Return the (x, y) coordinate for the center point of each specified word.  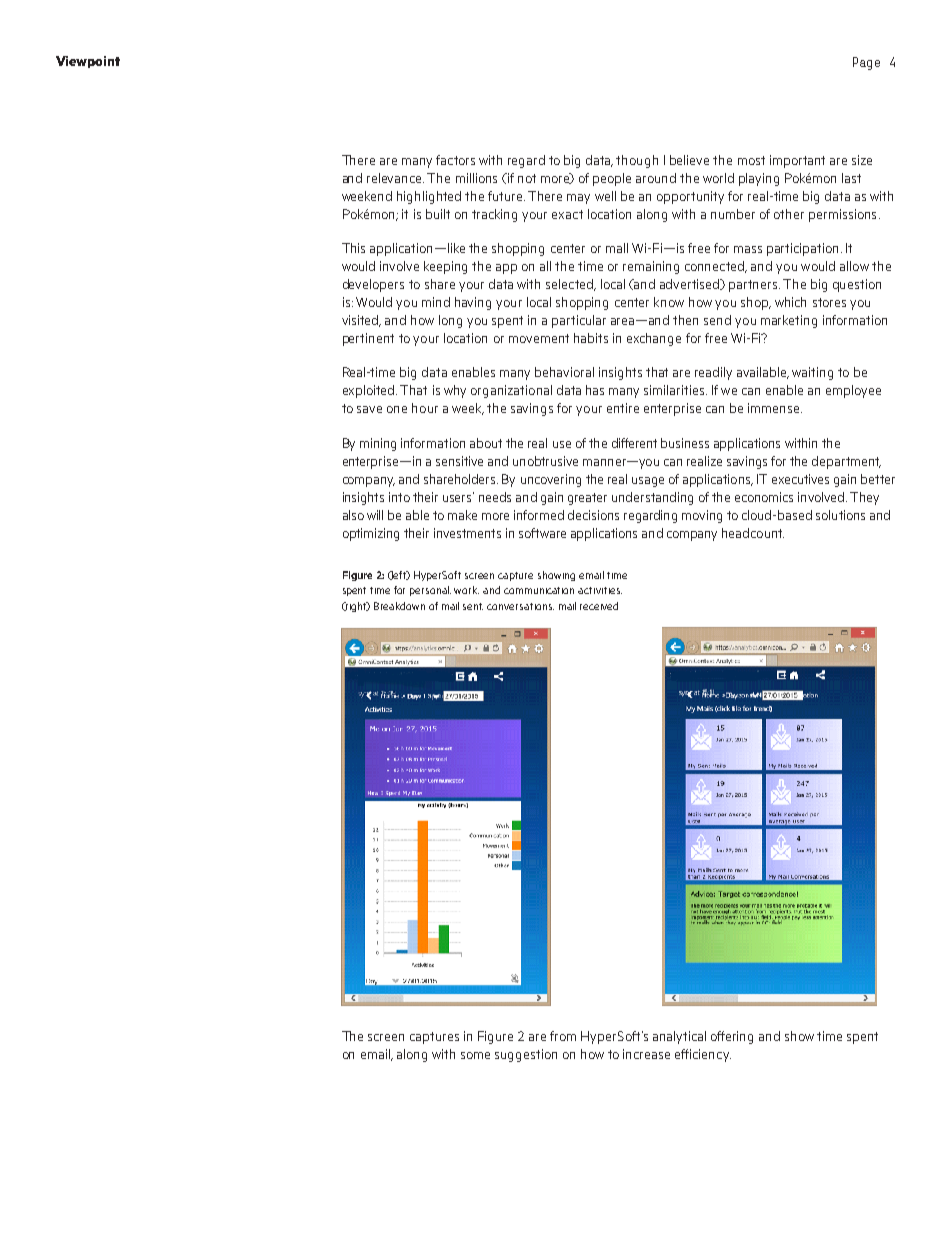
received (599, 606)
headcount (753, 533)
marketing (789, 321)
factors (455, 160)
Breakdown (399, 606)
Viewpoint (88, 62)
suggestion (526, 1055)
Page (866, 63)
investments (467, 533)
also (353, 515)
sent (473, 606)
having (473, 303)
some (475, 1055)
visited (361, 321)
